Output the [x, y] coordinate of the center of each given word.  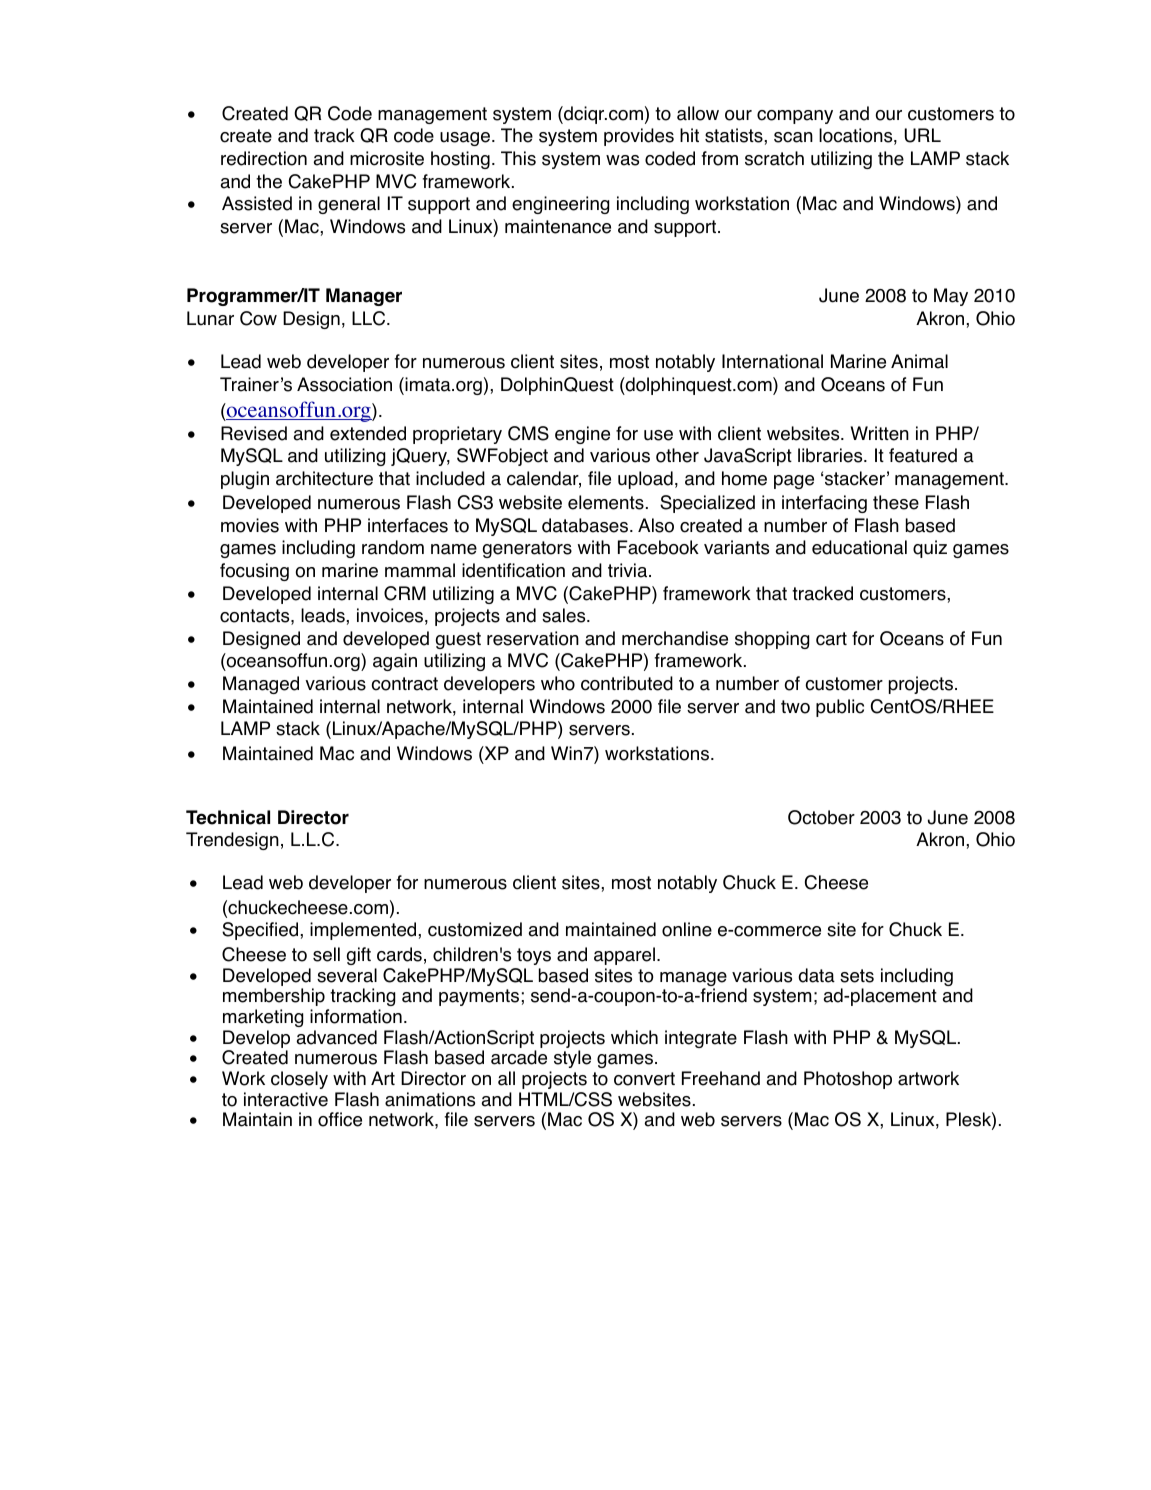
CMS [528, 433]
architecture [324, 478]
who [558, 683]
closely [299, 1080]
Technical [228, 817]
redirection [264, 158]
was [622, 160]
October [821, 817]
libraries [831, 455]
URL [923, 135]
